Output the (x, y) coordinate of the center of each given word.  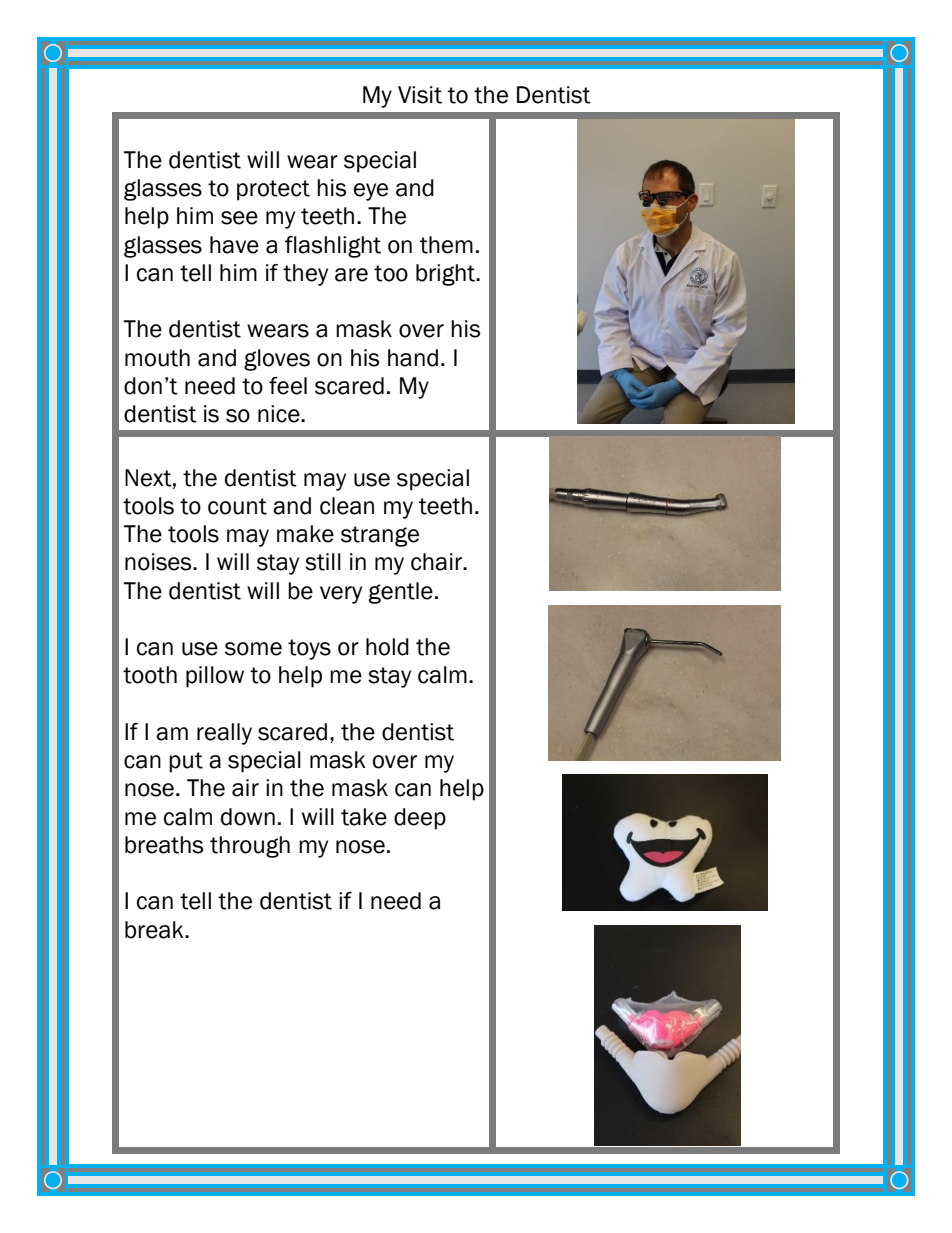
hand (413, 358)
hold (387, 647)
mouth (157, 358)
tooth (150, 675)
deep (420, 819)
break (155, 930)
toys (309, 649)
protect (273, 190)
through (250, 847)
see (239, 218)
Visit (420, 95)
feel (288, 386)
